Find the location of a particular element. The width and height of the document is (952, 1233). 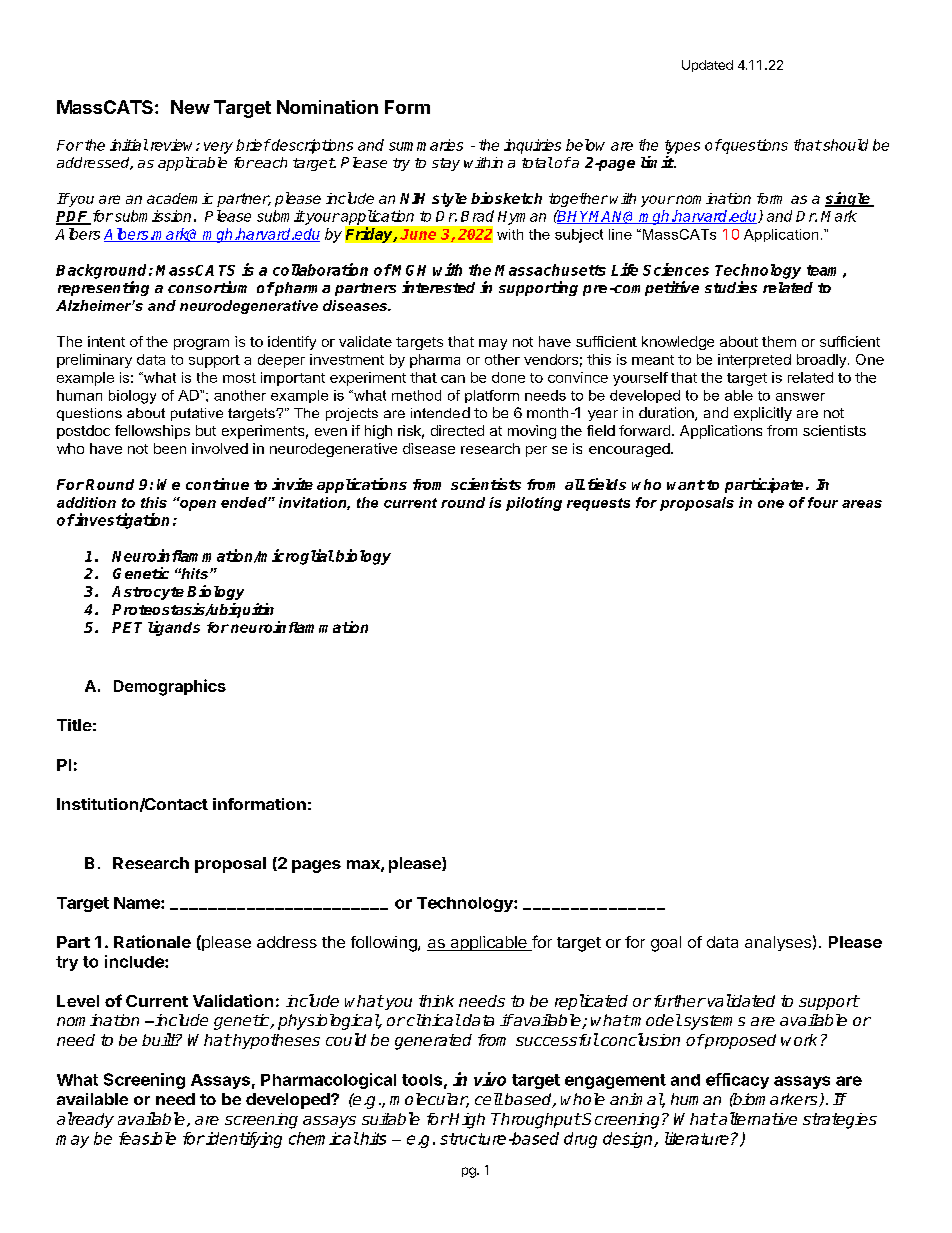

alternative is located at coordinates (757, 1118).
